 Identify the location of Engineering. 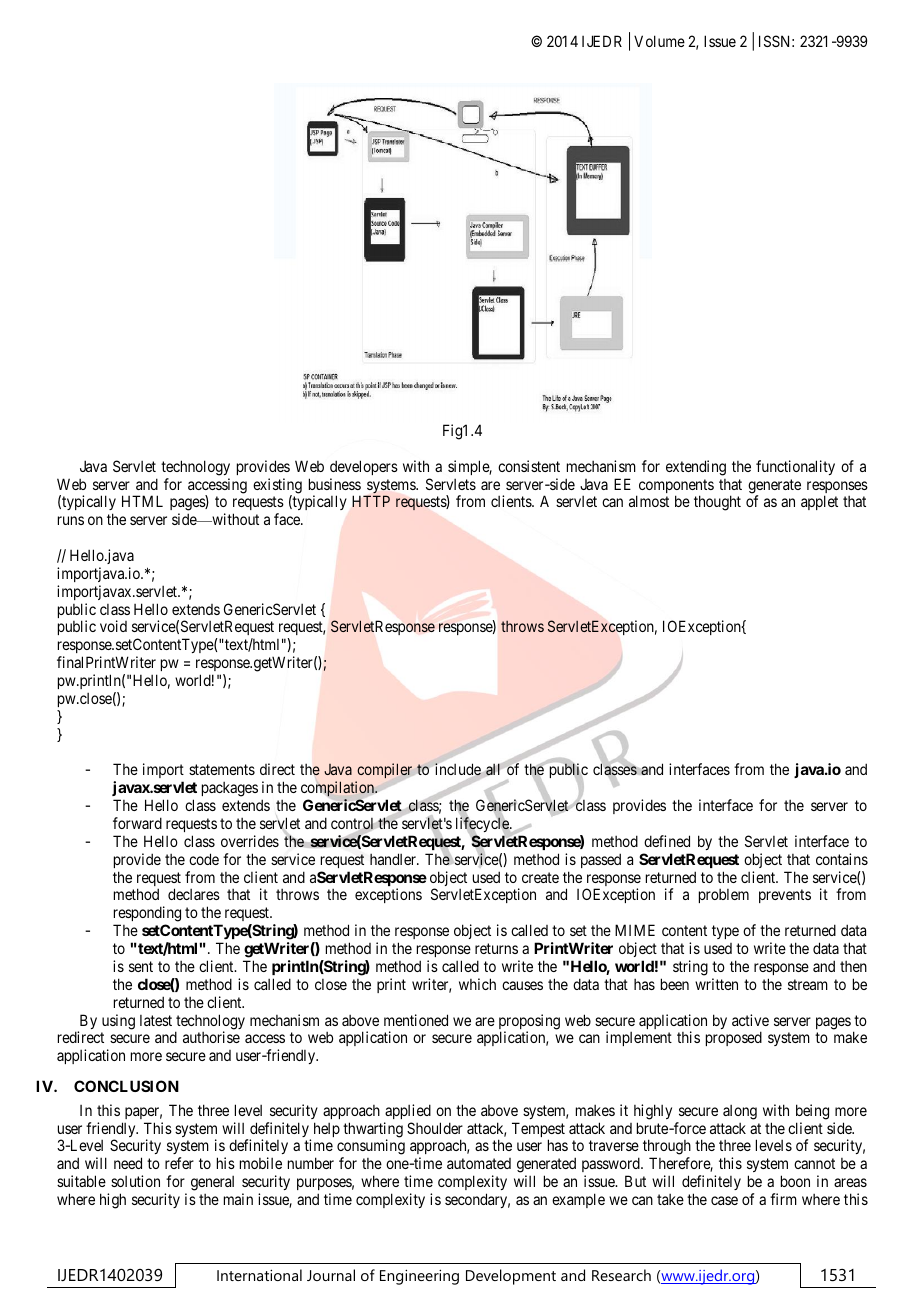
(419, 1277).
